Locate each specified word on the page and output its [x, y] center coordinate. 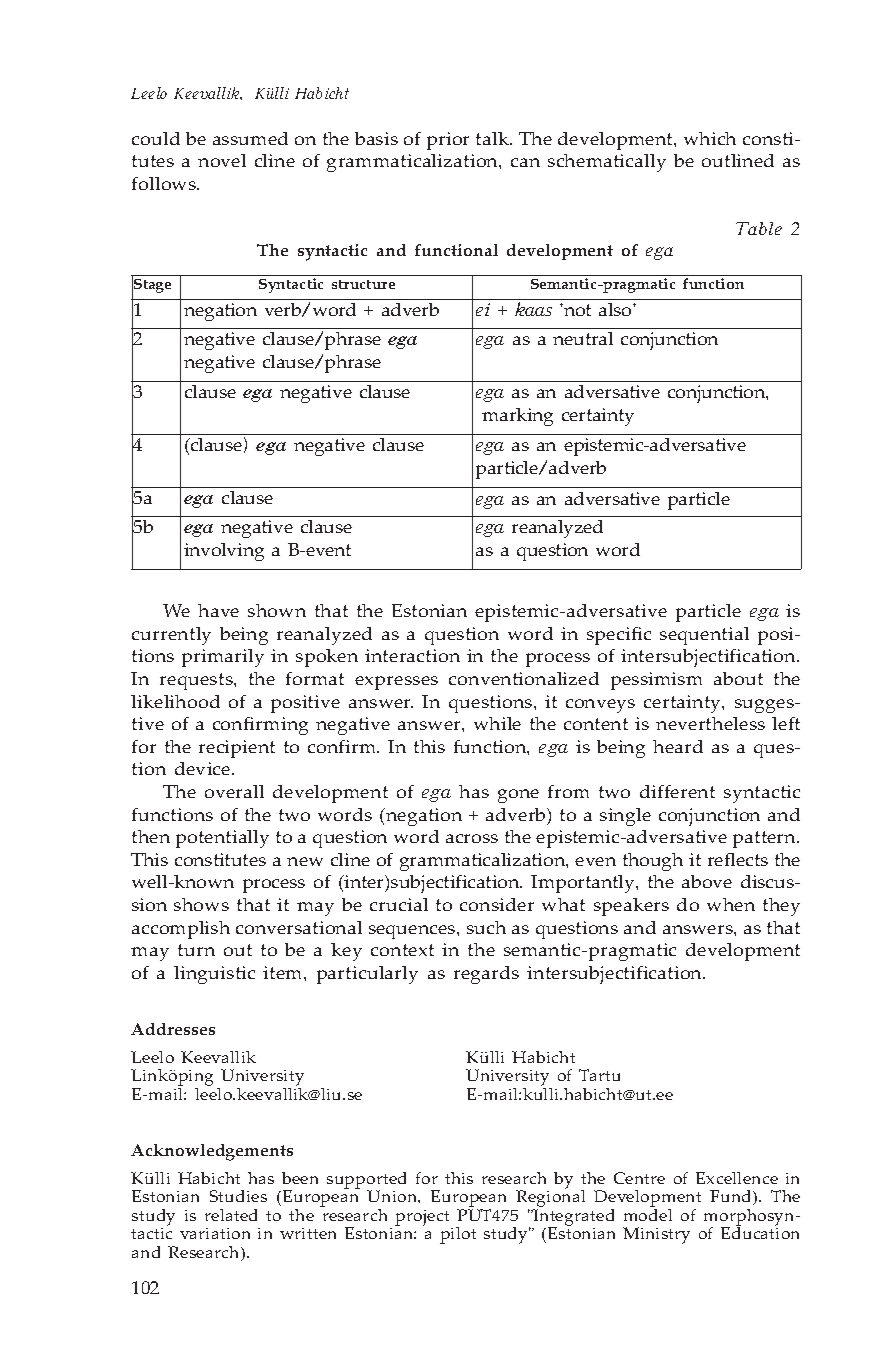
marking [517, 417]
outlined [738, 160]
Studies [238, 1196]
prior [448, 141]
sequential [704, 636]
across [472, 838]
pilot [458, 1235]
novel [222, 160]
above [707, 881]
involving [224, 552]
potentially [222, 839]
